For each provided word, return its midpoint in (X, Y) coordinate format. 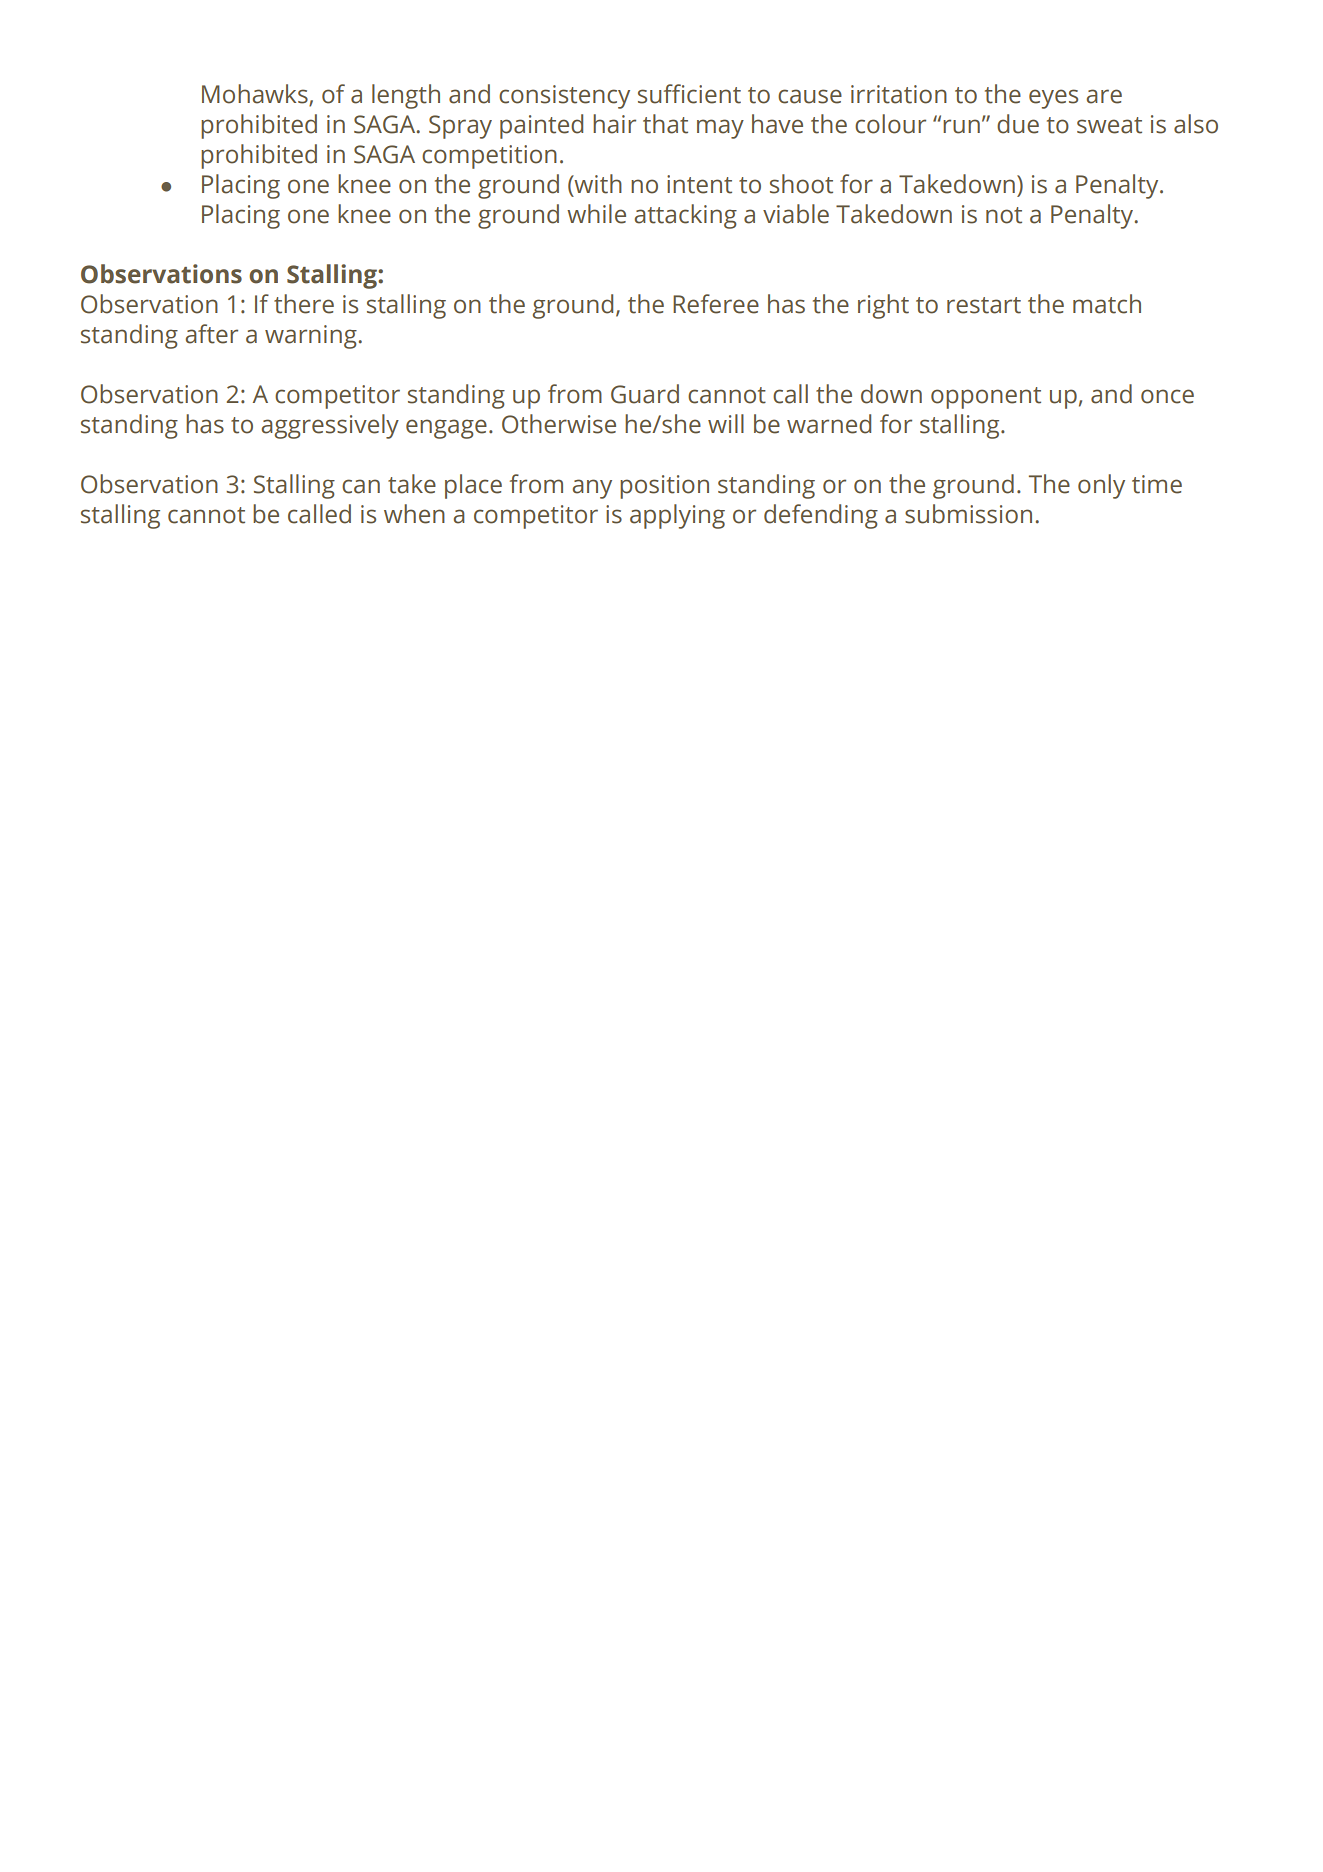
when (414, 514)
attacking (685, 216)
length (406, 96)
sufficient (689, 94)
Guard (645, 394)
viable (796, 214)
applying (677, 516)
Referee (716, 304)
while (596, 214)
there (304, 304)
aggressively (330, 426)
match (1107, 304)
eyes (1053, 99)
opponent (986, 398)
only (1101, 486)
